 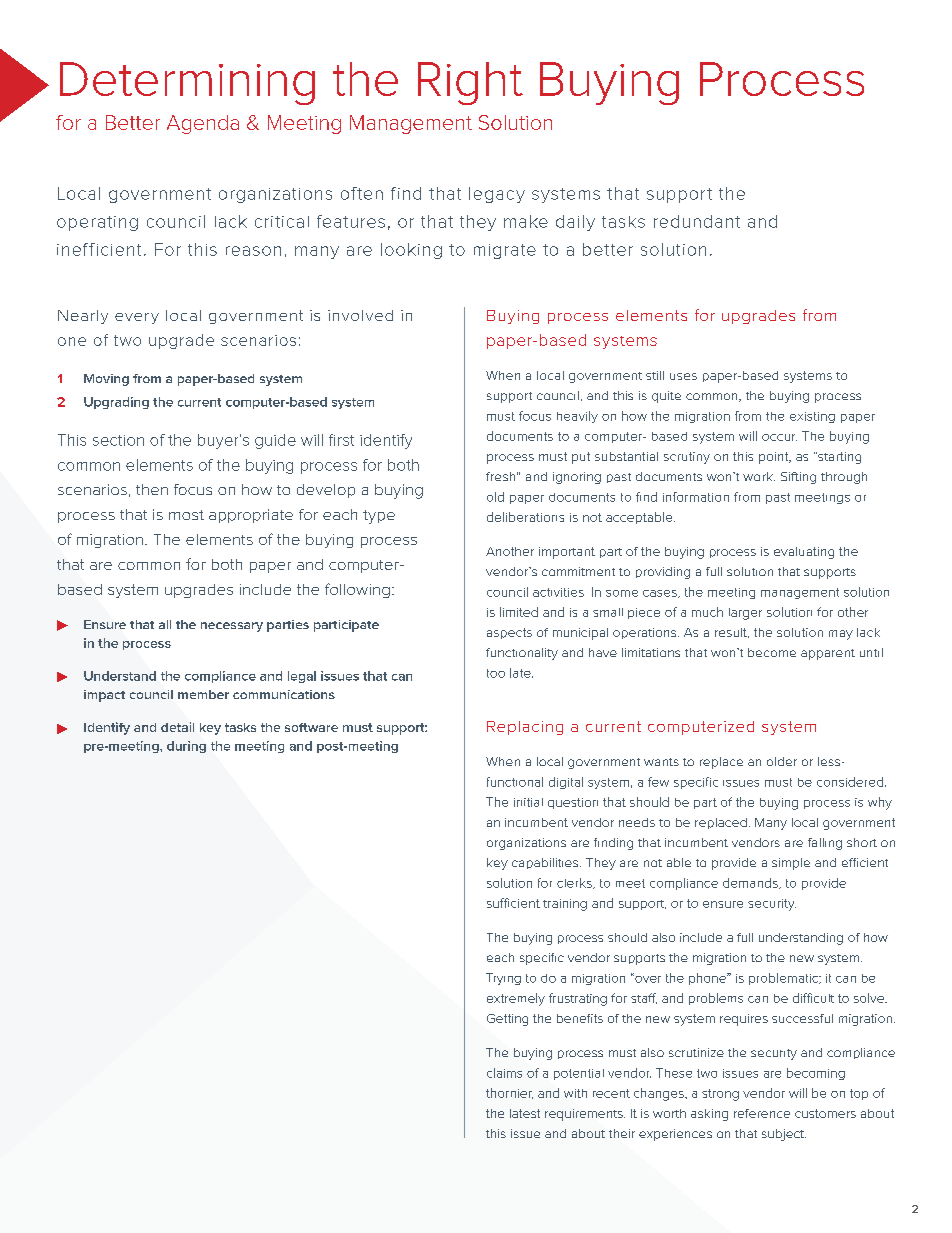 I want to click on heavily, so click(x=577, y=417).
